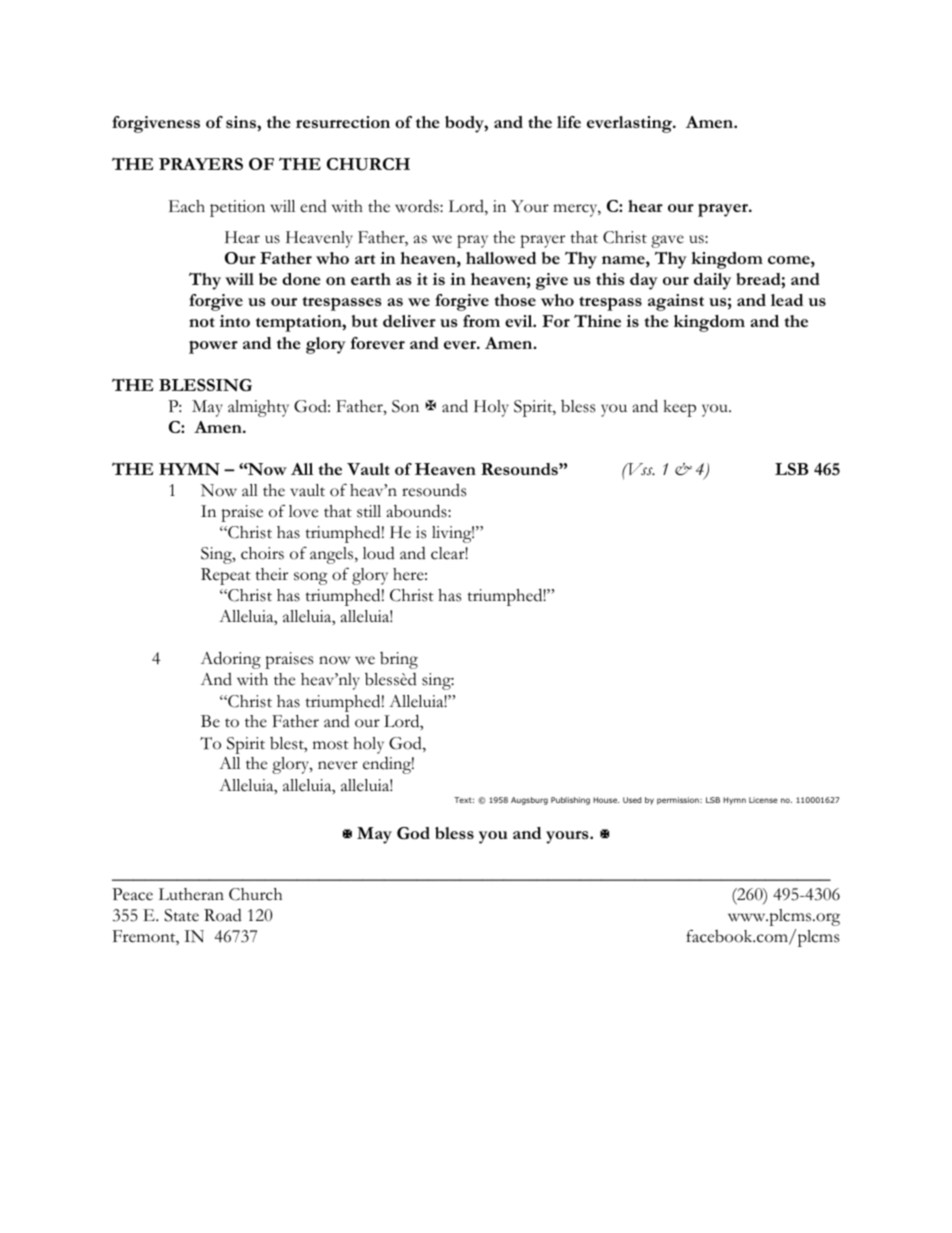 The width and height of the screenshot is (952, 1233). Describe the element at coordinates (242, 122) in the screenshot. I see `sins` at that location.
